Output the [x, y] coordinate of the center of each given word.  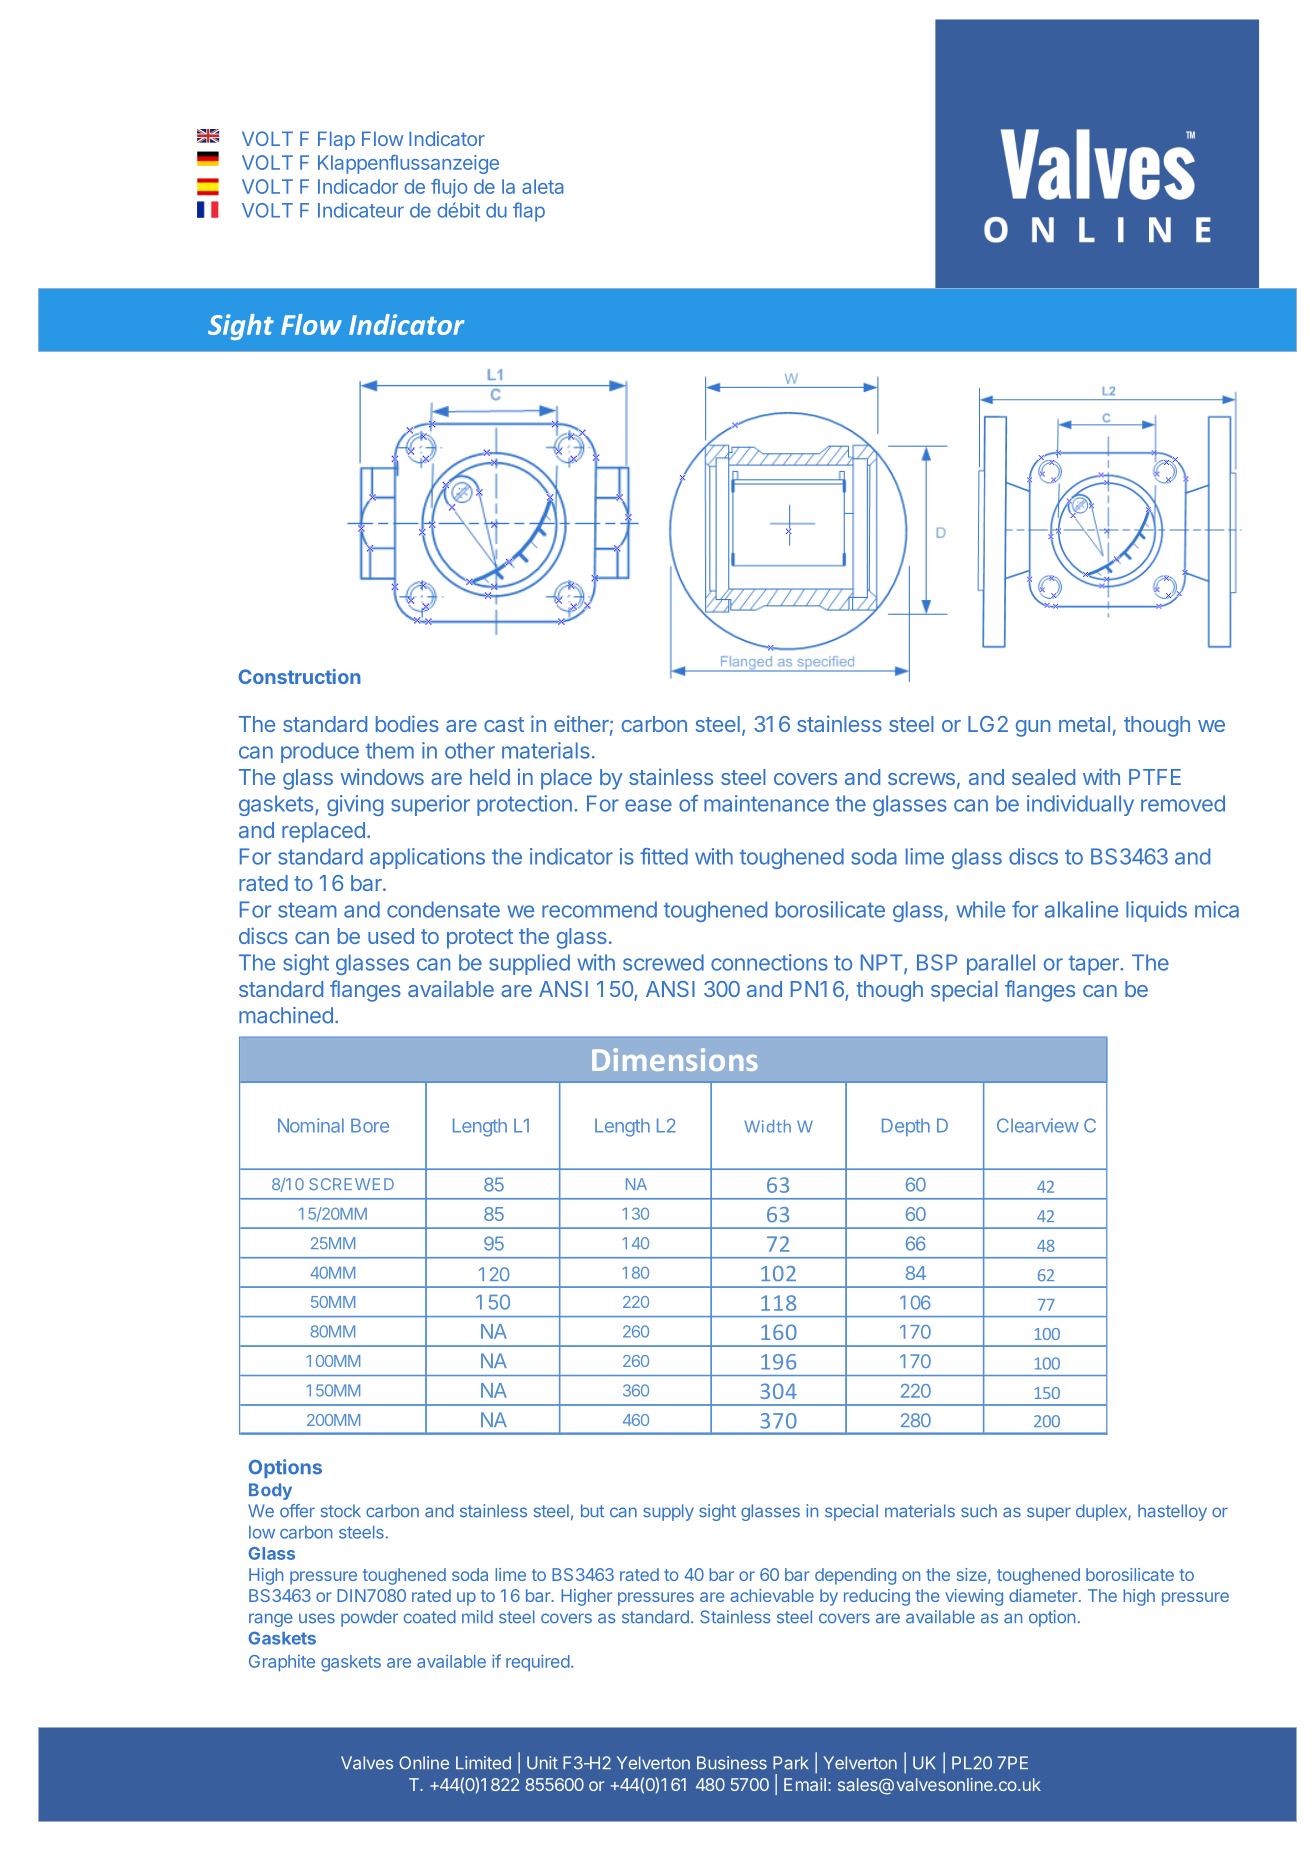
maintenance [766, 803]
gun [1033, 728]
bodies [407, 723]
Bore [370, 1125]
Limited [483, 1763]
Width [767, 1126]
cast [504, 724]
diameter [1044, 1595]
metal [1084, 724]
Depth [906, 1127]
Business [732, 1763]
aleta [543, 186]
